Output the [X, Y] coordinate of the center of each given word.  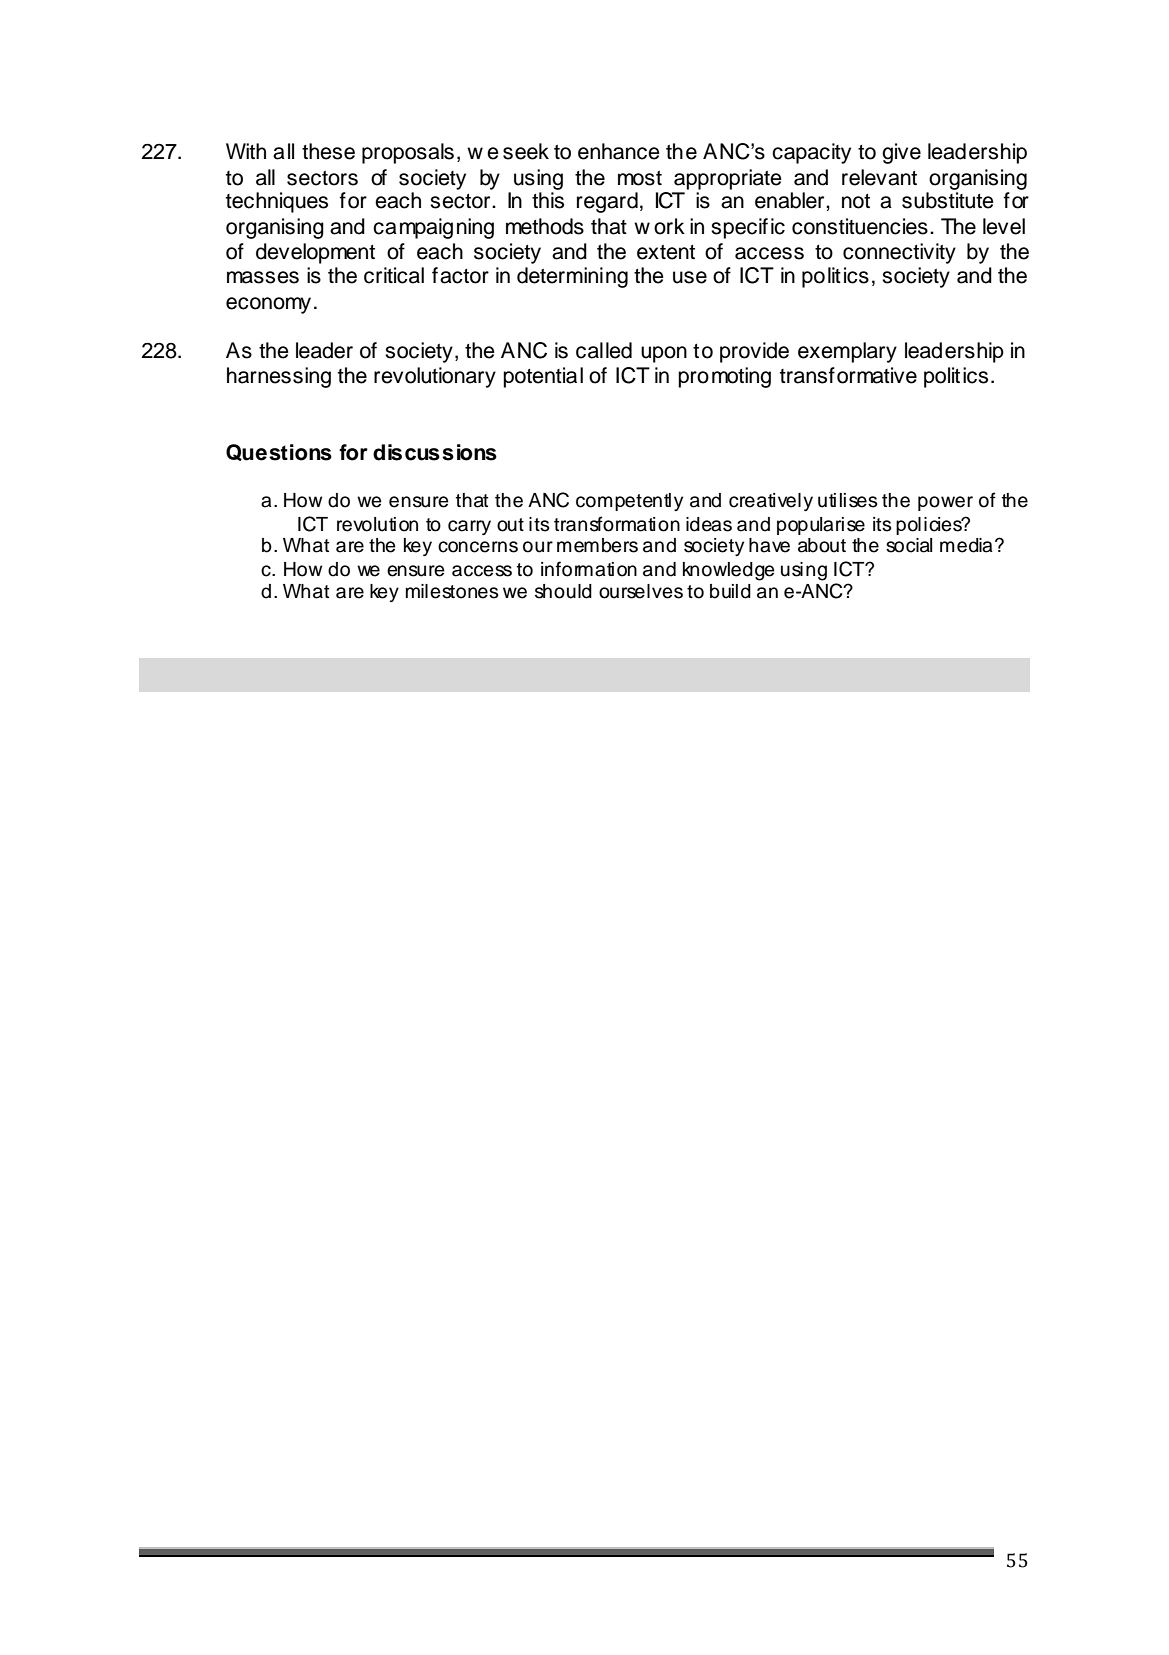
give [901, 153]
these [328, 151]
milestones [452, 591]
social [909, 545]
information [589, 569]
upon [664, 354]
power [945, 503]
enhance [619, 151]
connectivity [899, 253]
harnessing [279, 377]
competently [629, 502]
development [315, 253]
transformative [848, 375]
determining [572, 277]
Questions [279, 452]
